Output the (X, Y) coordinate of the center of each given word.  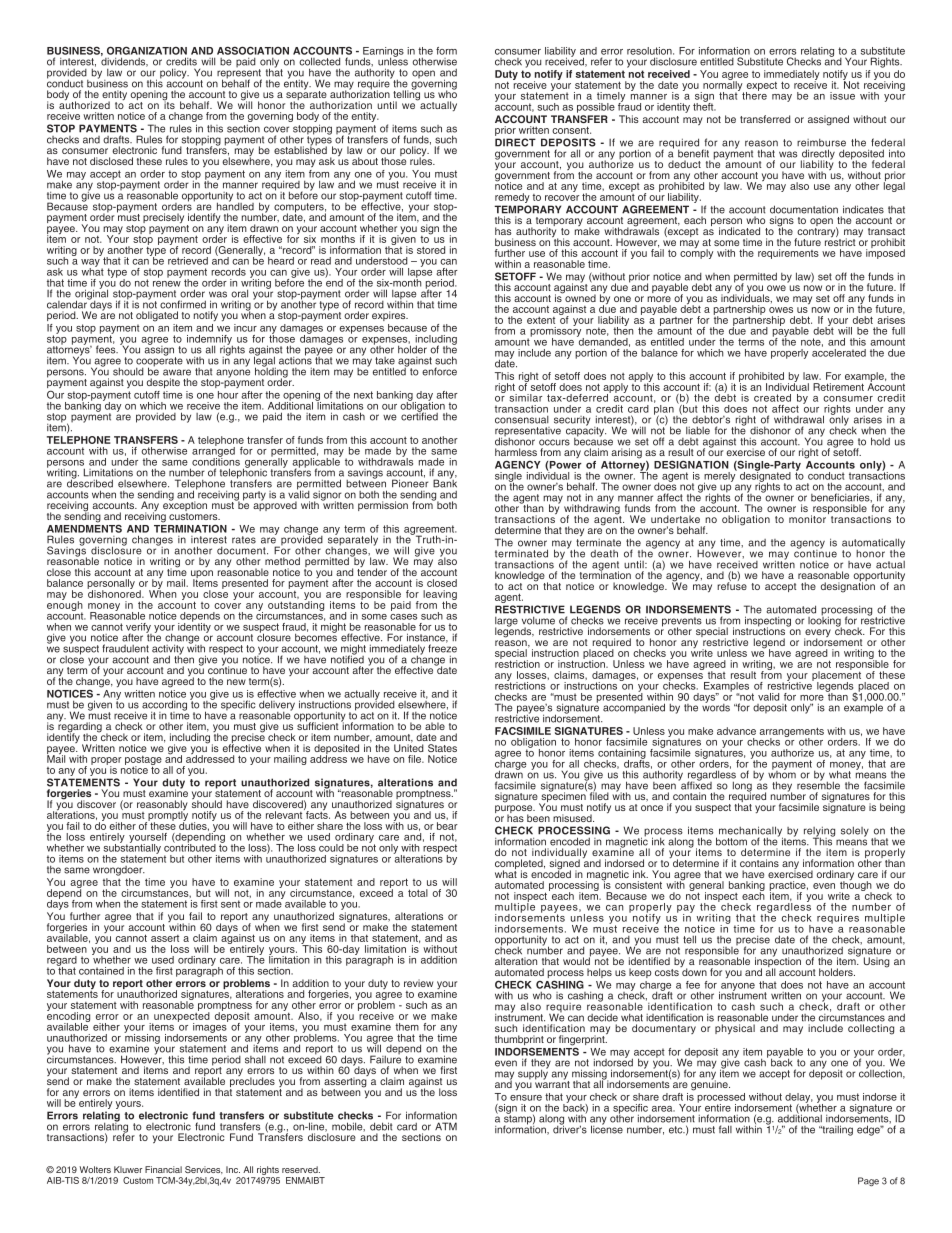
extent (541, 320)
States (442, 748)
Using (877, 962)
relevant (285, 814)
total (418, 893)
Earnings (383, 53)
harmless (516, 452)
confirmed (183, 304)
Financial (163, 1169)
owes (781, 310)
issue (842, 96)
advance (736, 731)
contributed (190, 847)
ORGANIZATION (147, 50)
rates (244, 540)
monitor (807, 519)
